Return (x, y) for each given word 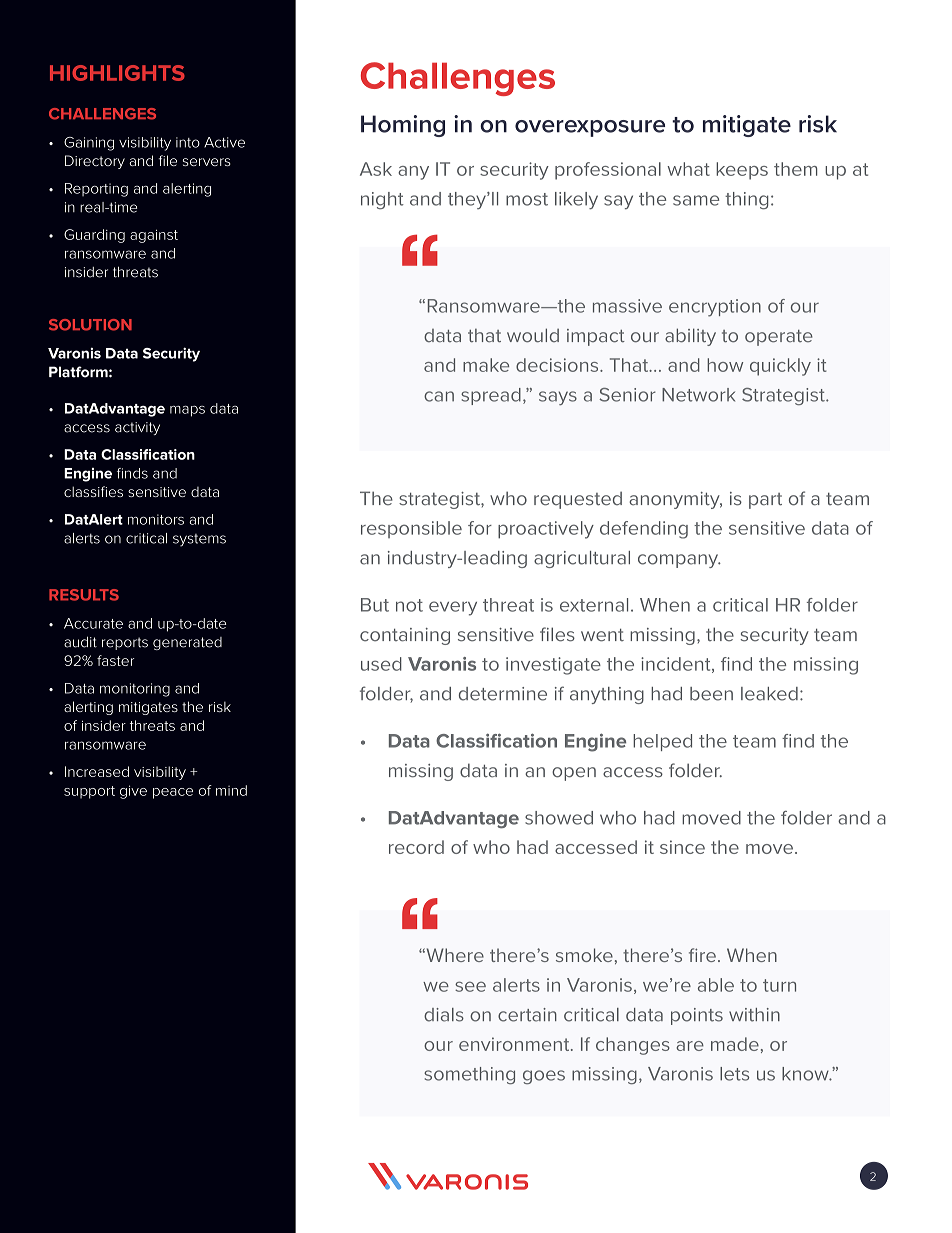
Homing (403, 126)
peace (173, 793)
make (486, 365)
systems (199, 540)
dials (444, 1015)
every (453, 608)
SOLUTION (90, 325)
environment (515, 1044)
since (682, 847)
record (416, 847)
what (688, 169)
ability (690, 337)
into (188, 142)
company (679, 561)
